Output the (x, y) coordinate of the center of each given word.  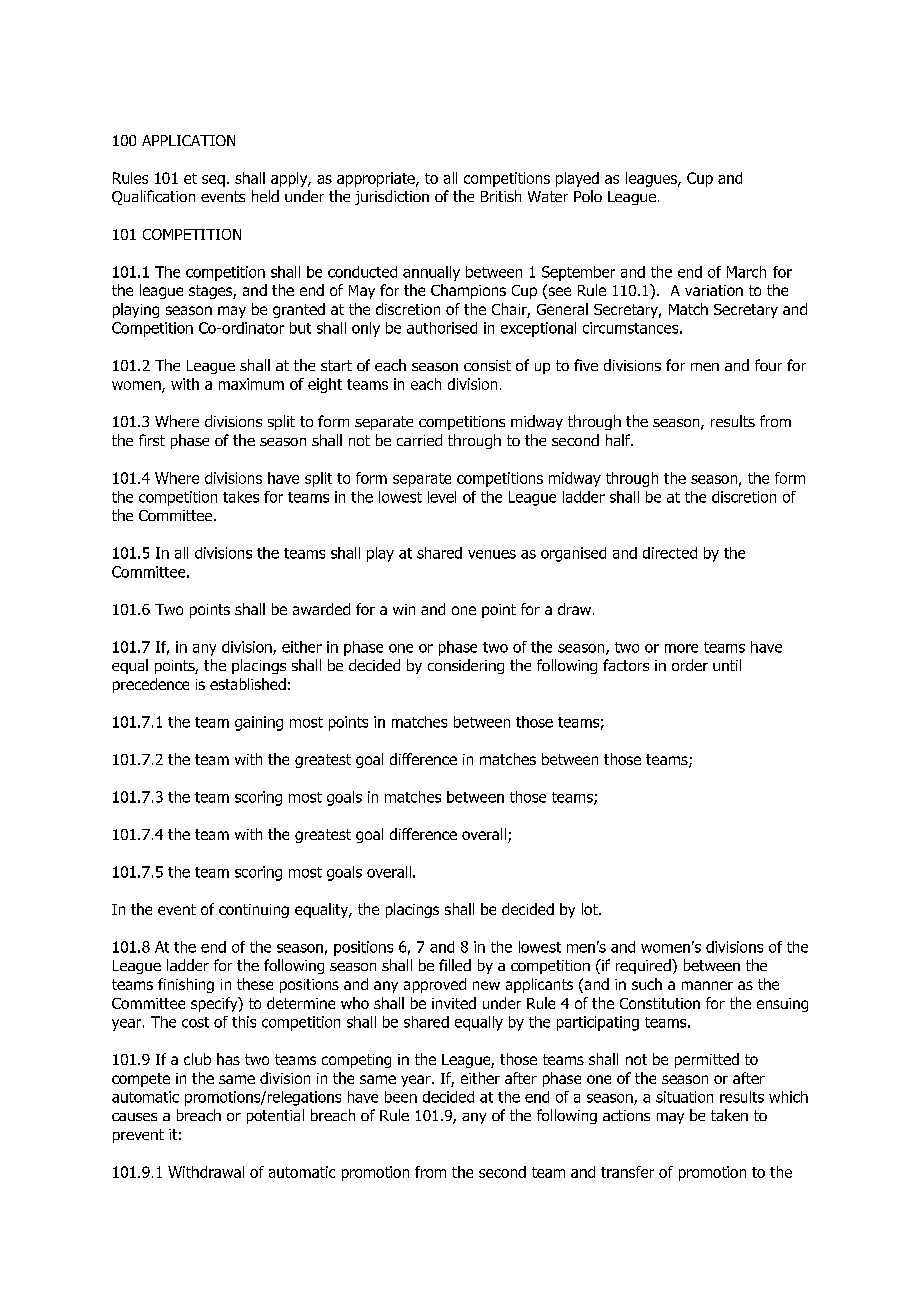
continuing (254, 911)
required (644, 966)
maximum (251, 384)
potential (275, 1116)
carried (419, 440)
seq (213, 181)
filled (455, 965)
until (727, 665)
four (768, 365)
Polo (588, 196)
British (501, 196)
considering (466, 666)
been (401, 1097)
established (248, 684)
